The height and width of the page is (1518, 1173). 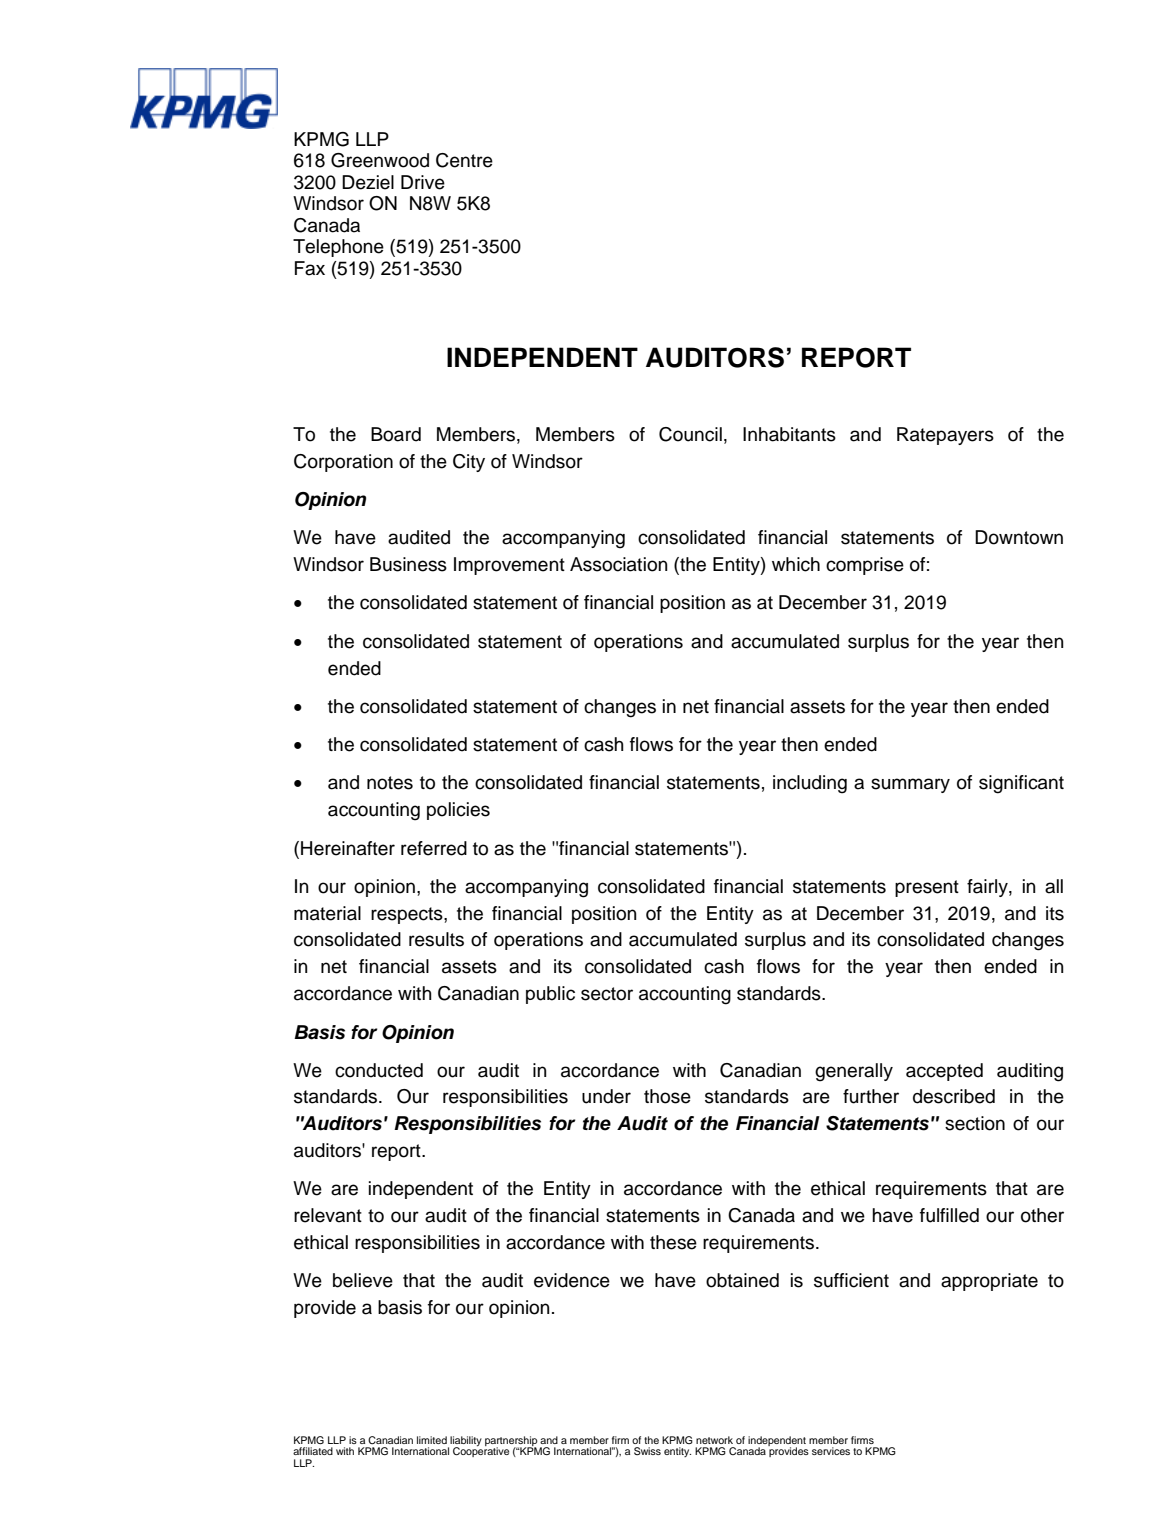 I want to click on limited, so click(x=432, y=1440).
